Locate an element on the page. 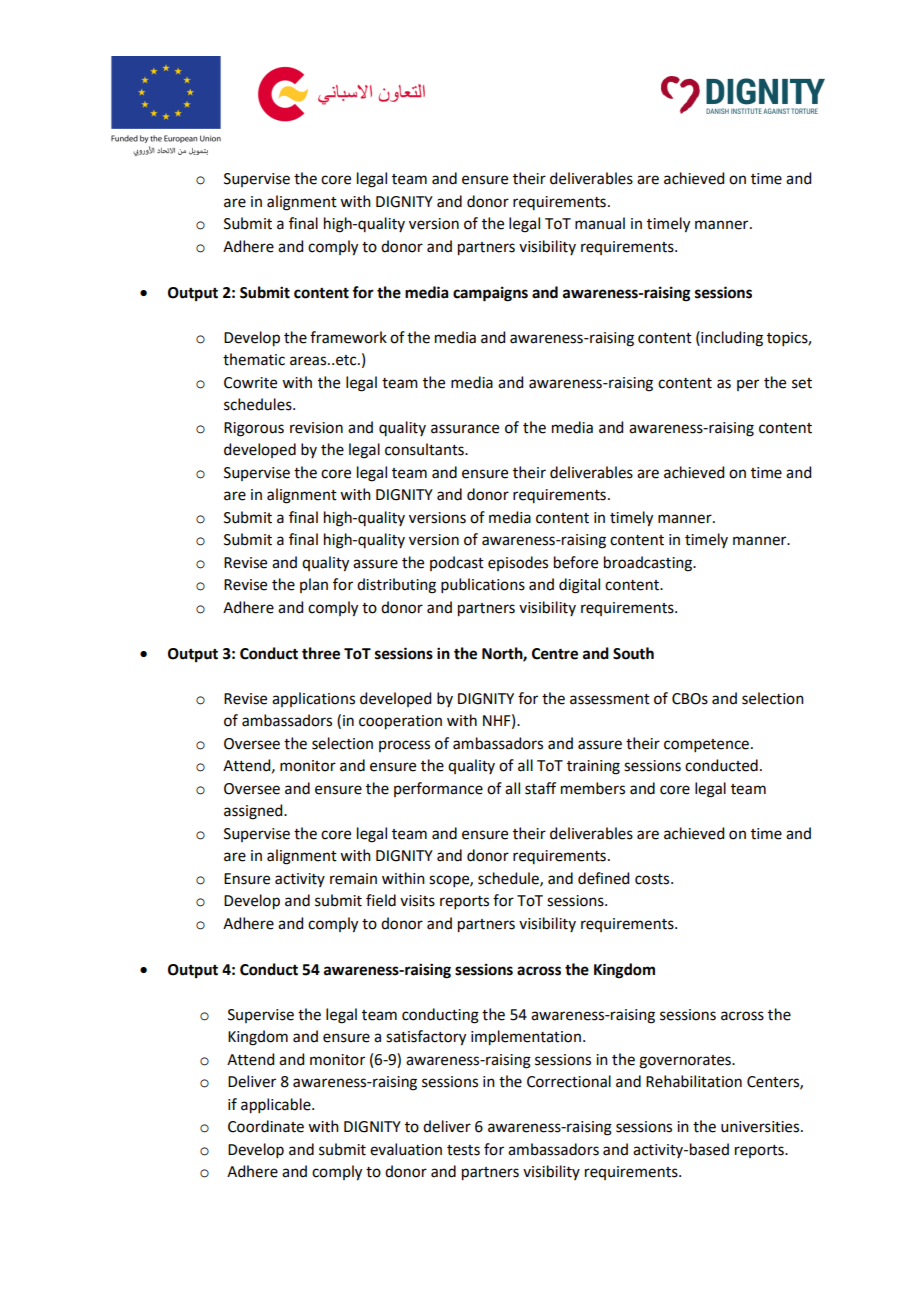  campaigns is located at coordinates (490, 294).
